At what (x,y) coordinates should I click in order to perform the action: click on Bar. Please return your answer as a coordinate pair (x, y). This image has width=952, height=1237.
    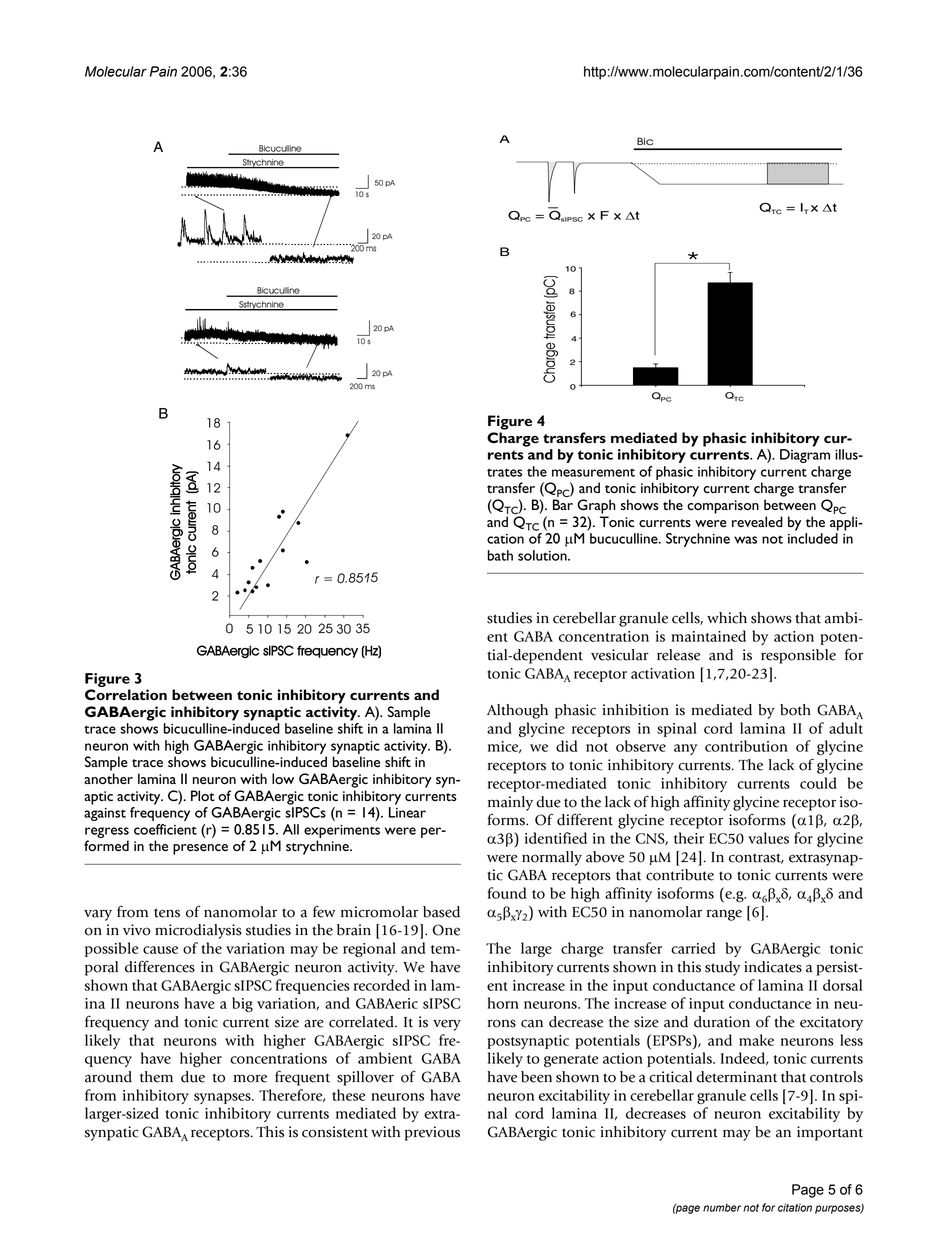
    Looking at the image, I should click on (563, 504).
